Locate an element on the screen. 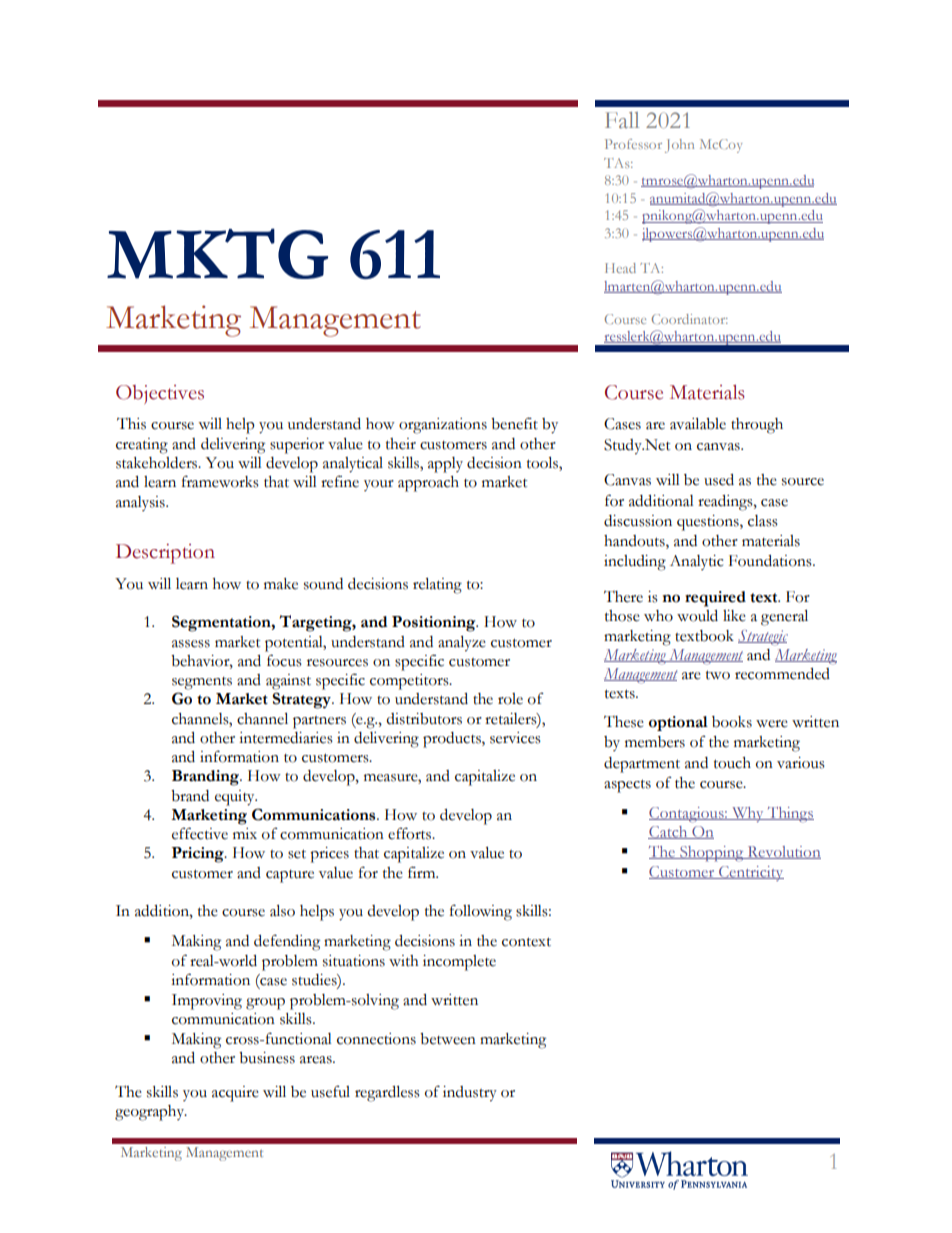 The height and width of the screenshot is (1233, 952). Shopping is located at coordinates (712, 854).
